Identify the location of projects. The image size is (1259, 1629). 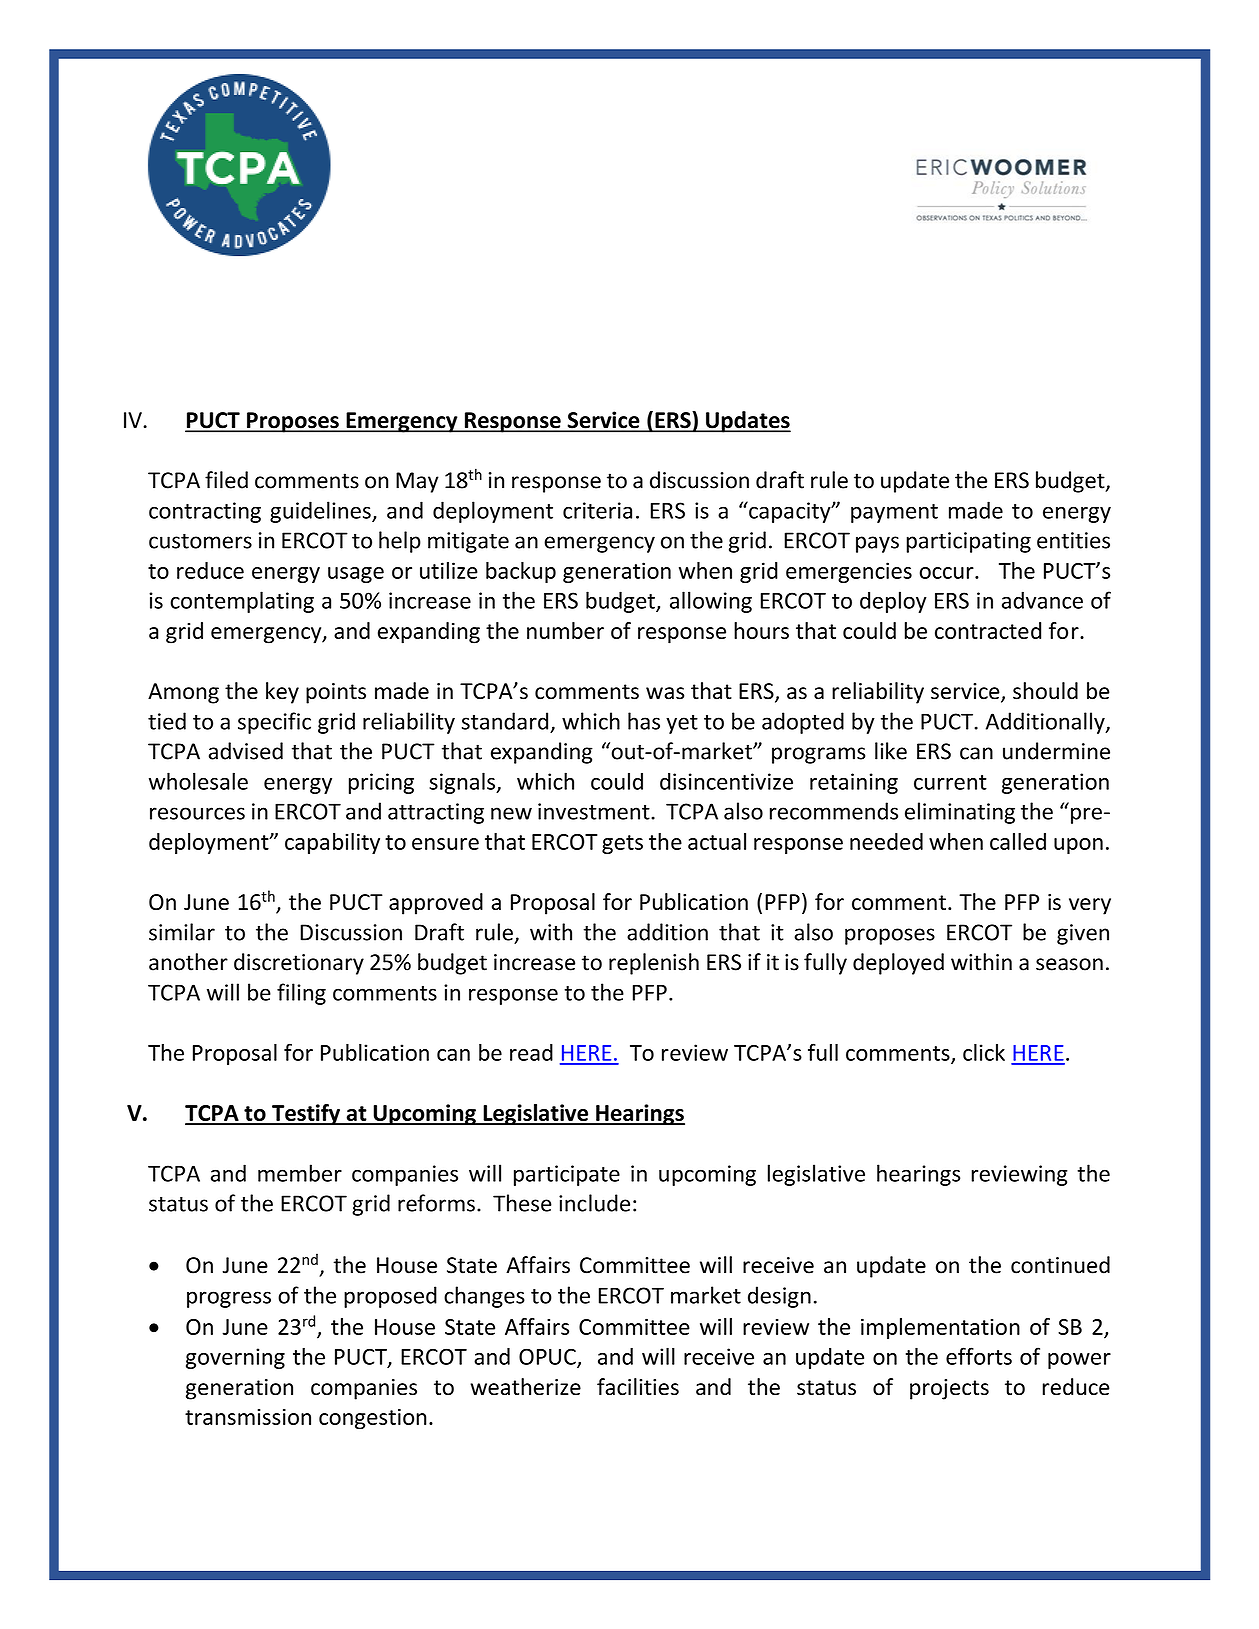
(949, 1389).
